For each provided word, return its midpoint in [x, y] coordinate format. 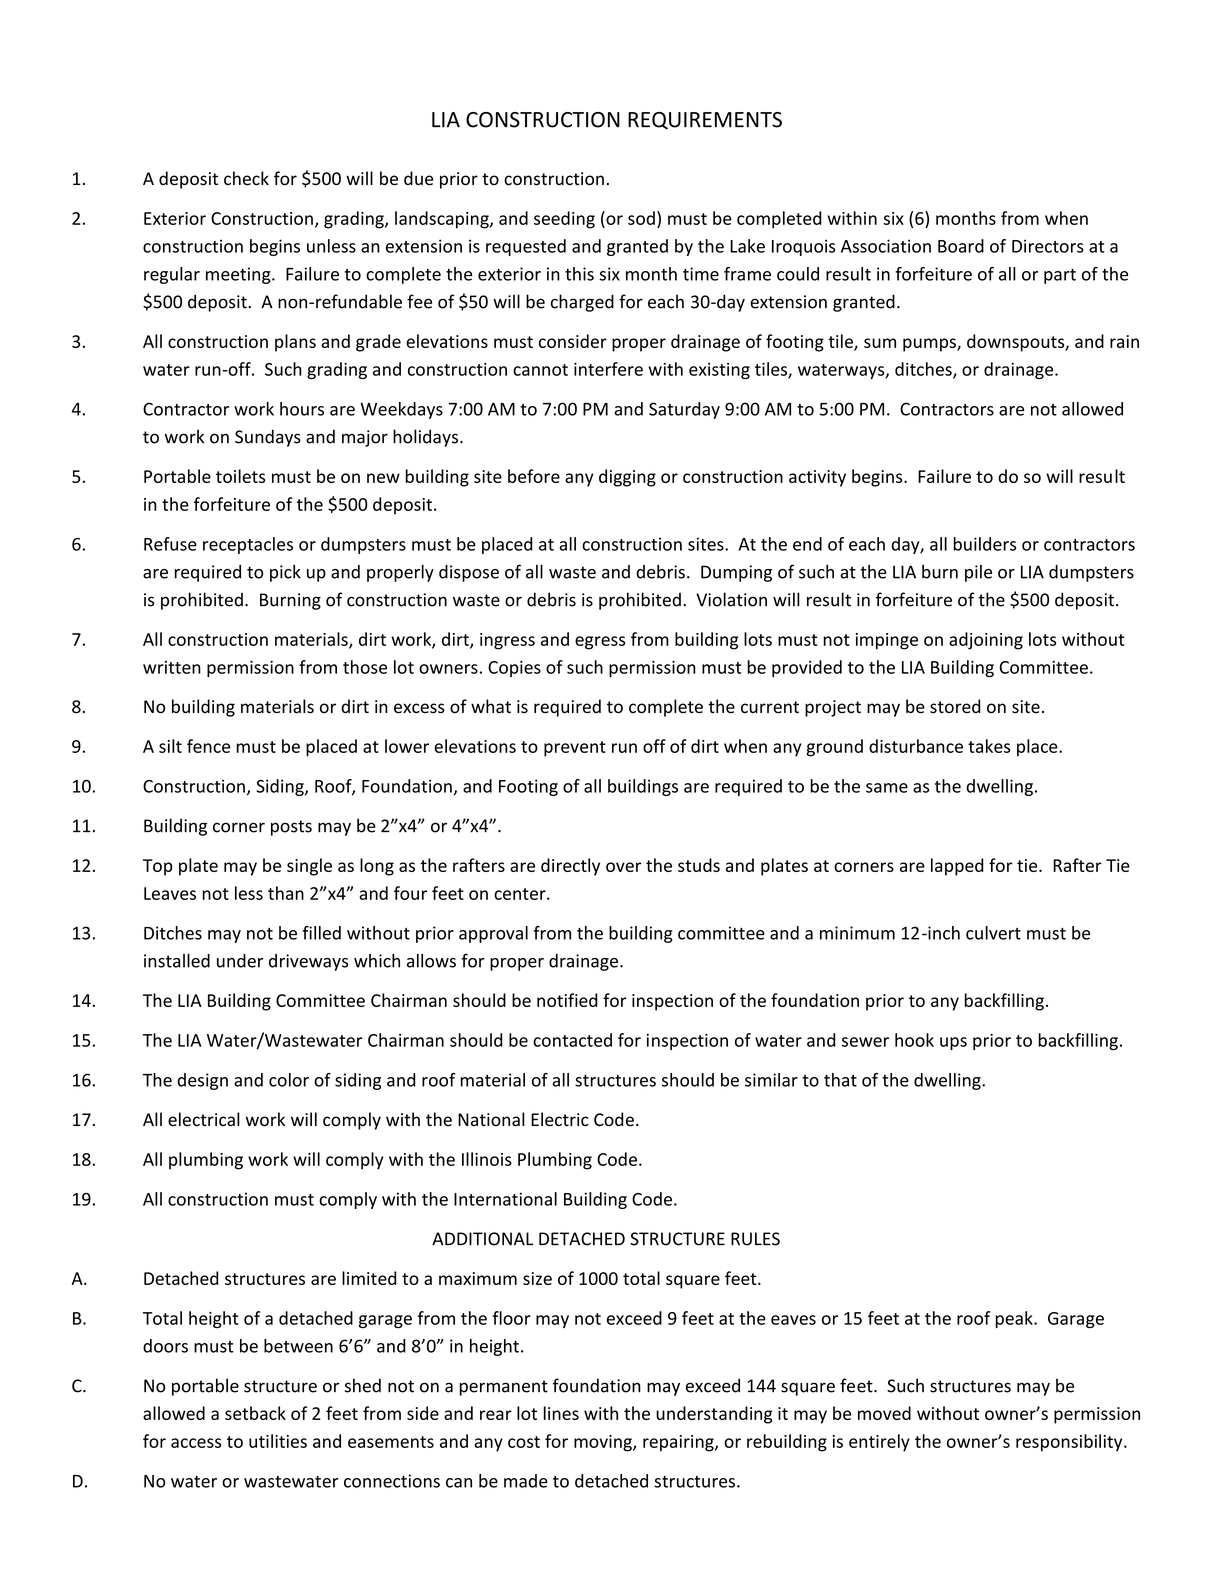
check [246, 178]
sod [641, 218]
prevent [575, 749]
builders [984, 544]
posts [291, 828]
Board [961, 246]
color [289, 1080]
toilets [240, 476]
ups [953, 1043]
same [887, 788]
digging [627, 478]
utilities [278, 1441]
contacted [572, 1040]
